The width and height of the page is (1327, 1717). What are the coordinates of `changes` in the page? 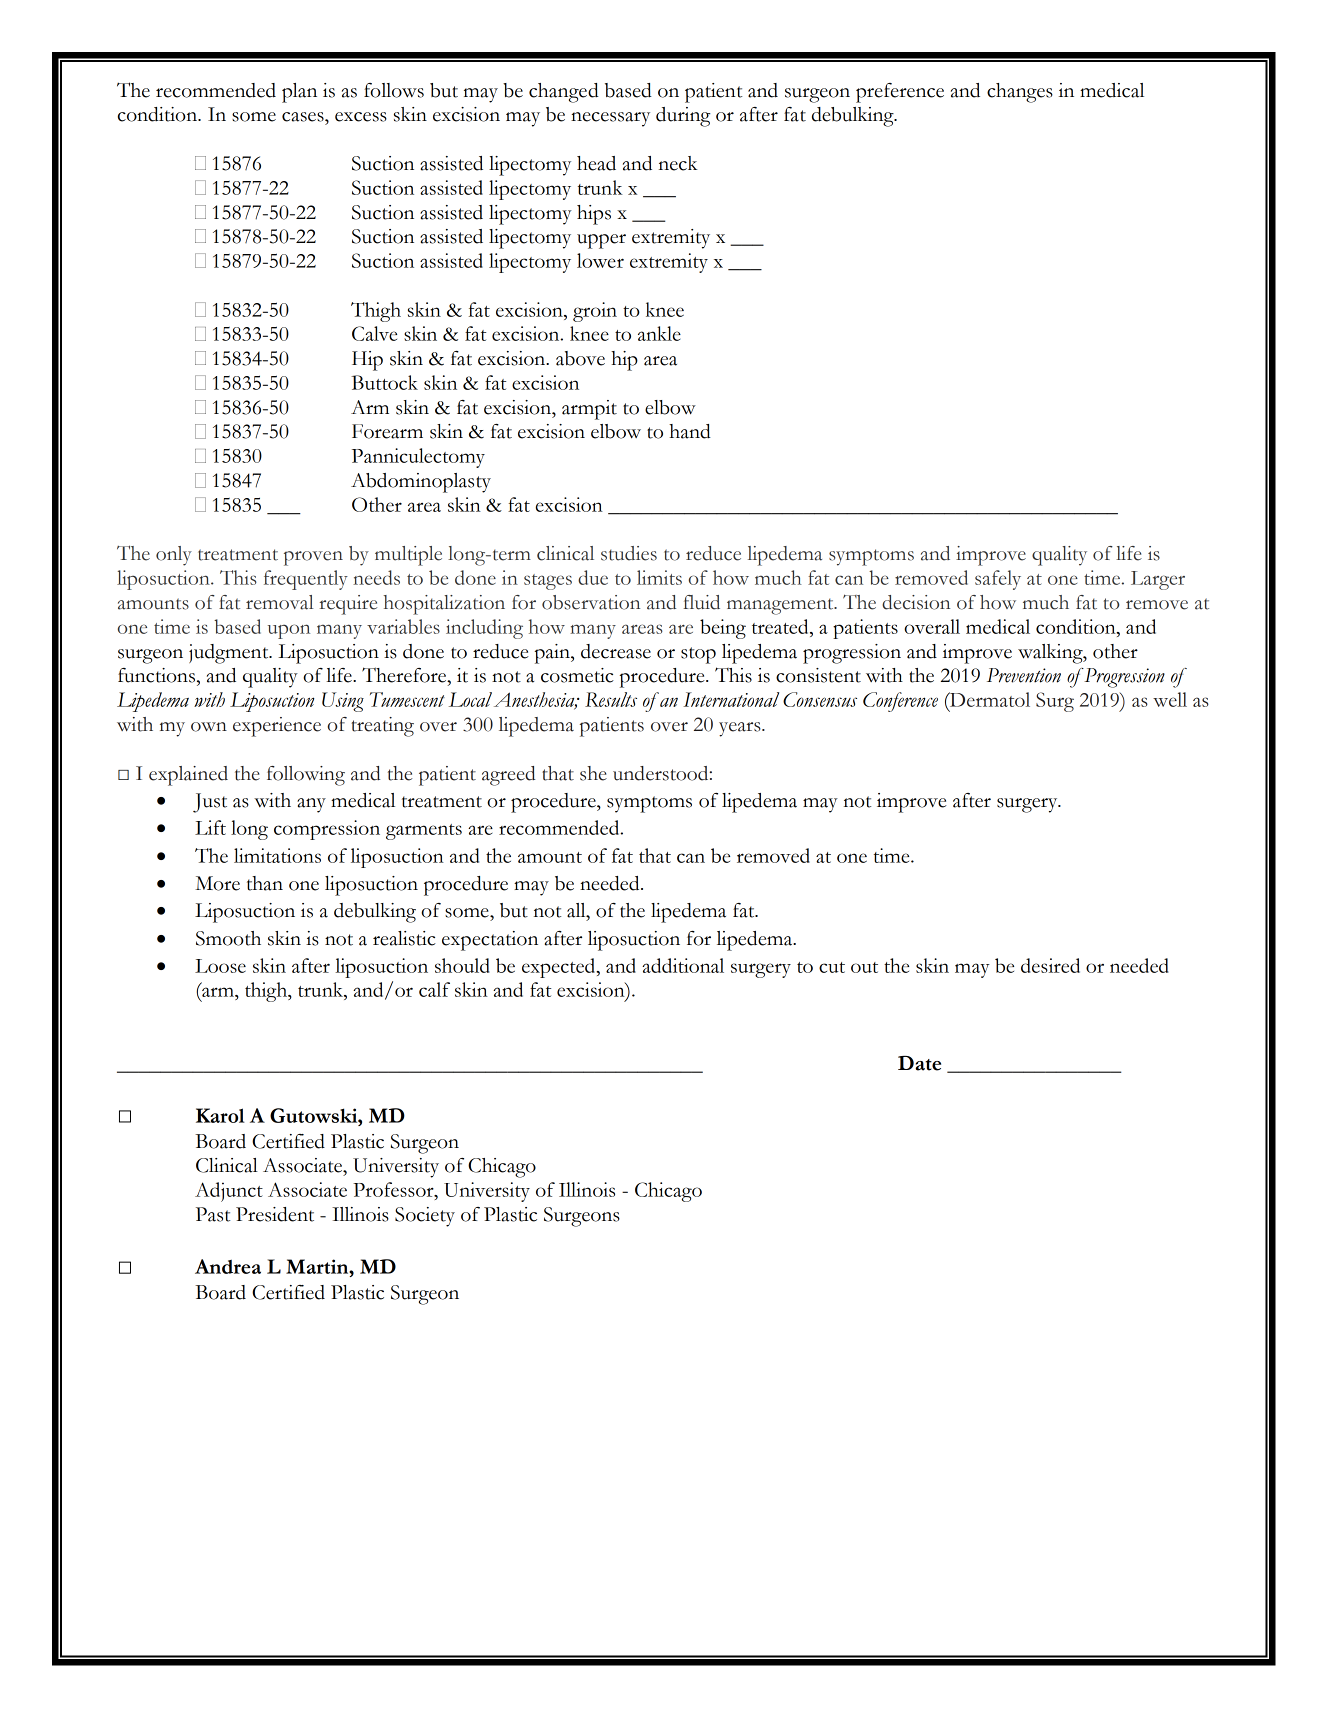 It's located at (1020, 93).
